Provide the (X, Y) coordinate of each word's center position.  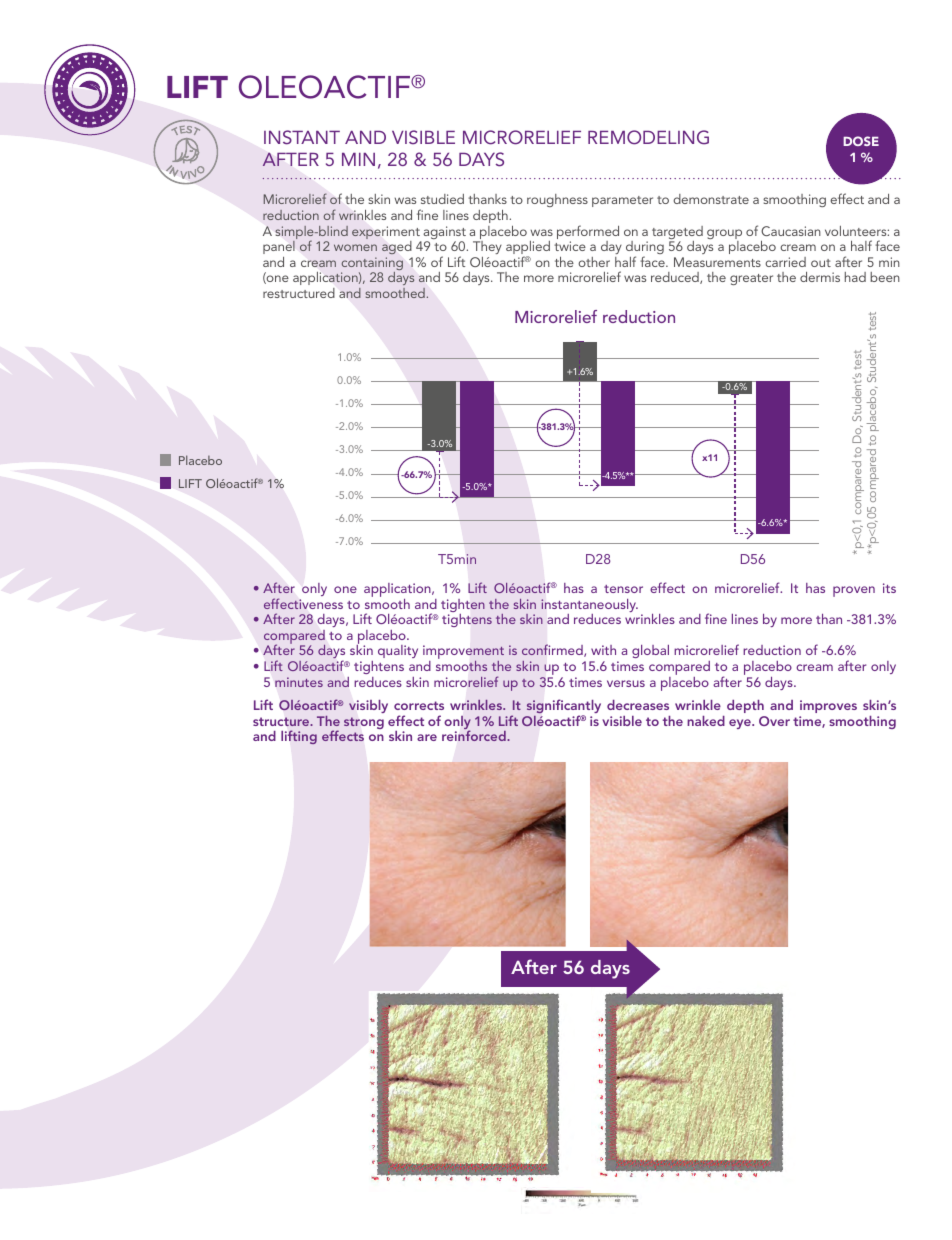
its (889, 588)
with (603, 650)
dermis (820, 277)
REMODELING (648, 137)
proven (854, 591)
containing (372, 265)
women (355, 247)
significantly (564, 707)
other (594, 262)
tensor (623, 589)
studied (442, 199)
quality (398, 651)
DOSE (861, 141)
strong (364, 723)
